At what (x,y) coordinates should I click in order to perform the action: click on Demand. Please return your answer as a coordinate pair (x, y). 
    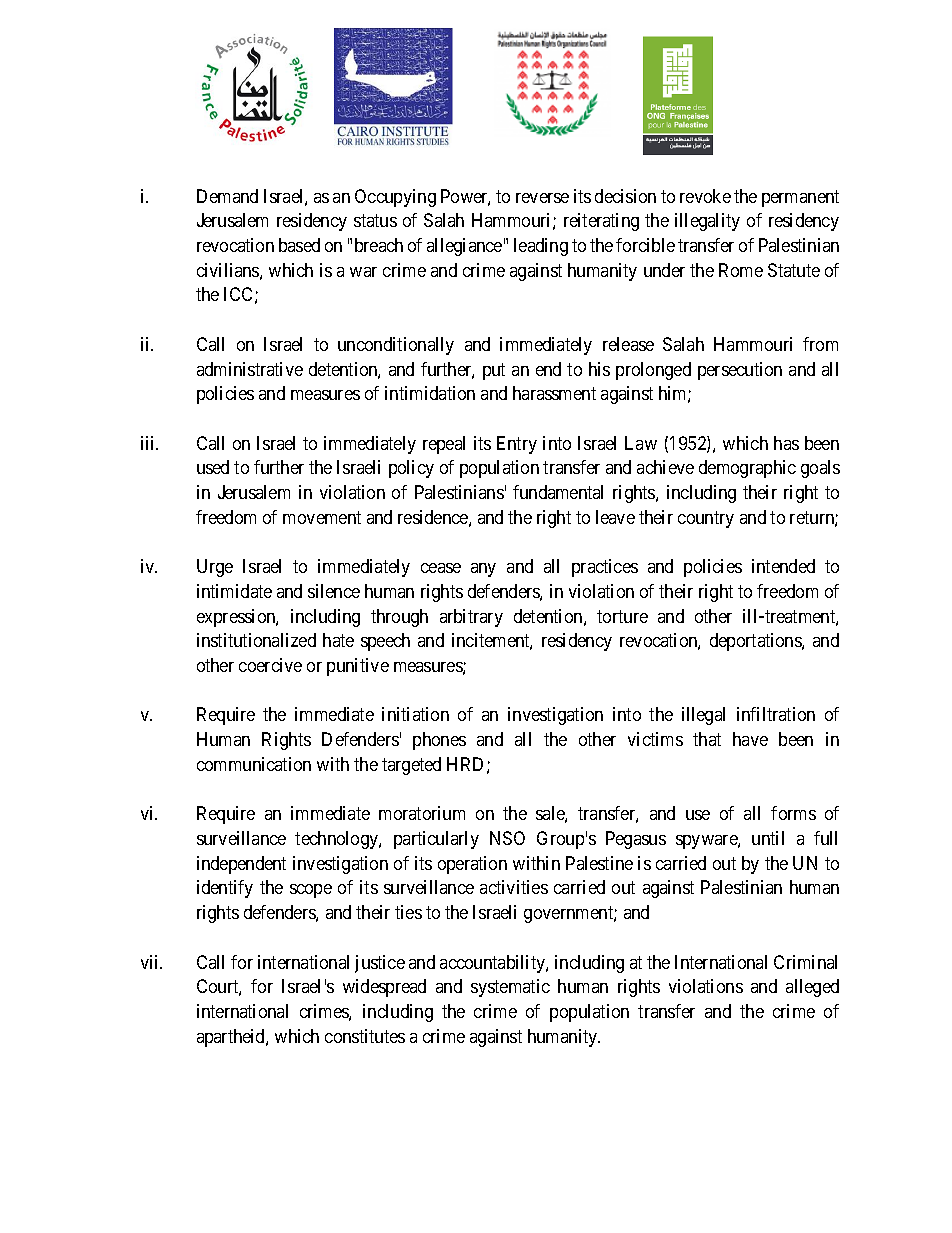
    Looking at the image, I should click on (227, 196).
